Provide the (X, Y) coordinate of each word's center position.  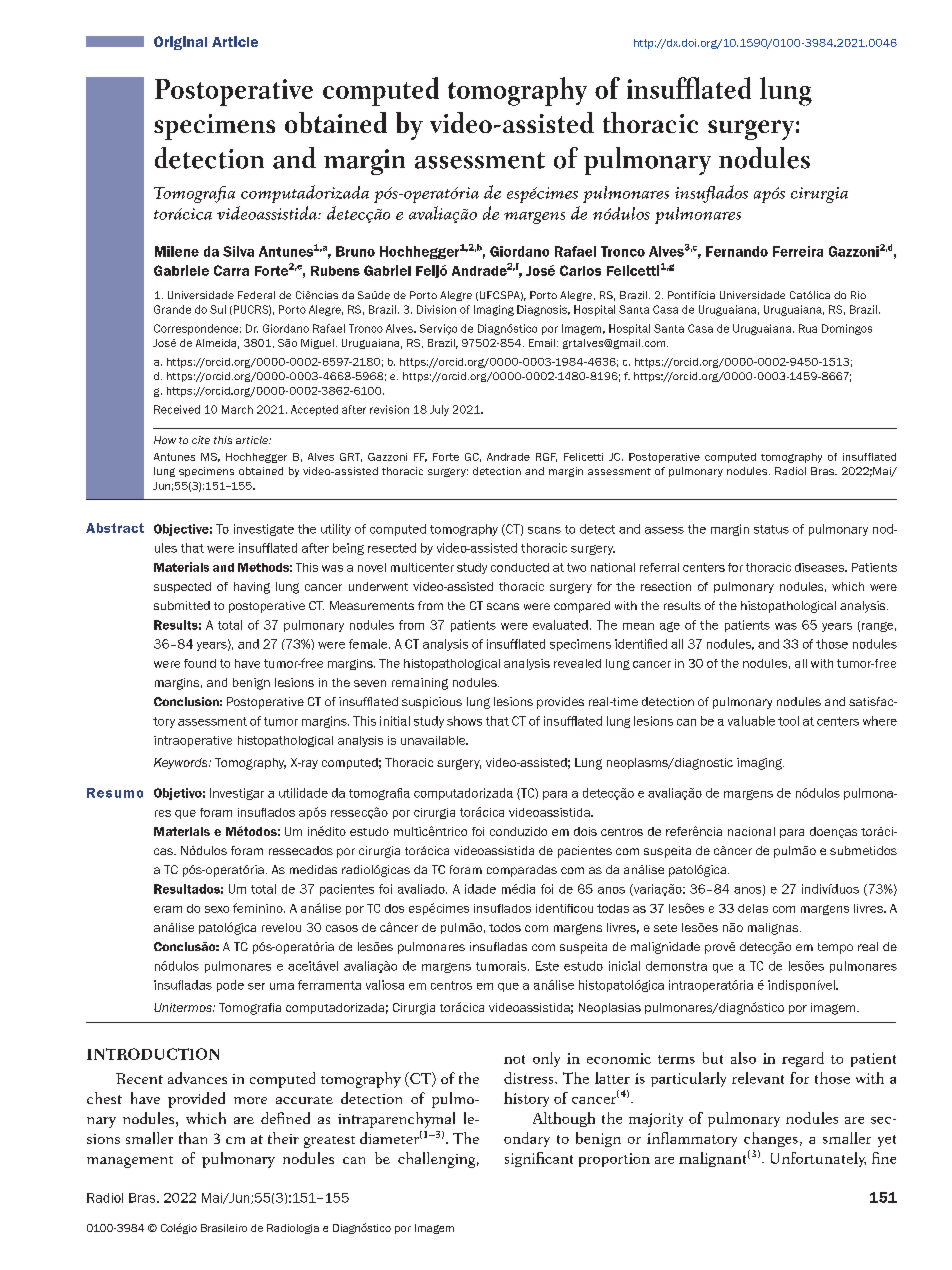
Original (180, 43)
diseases (821, 567)
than (193, 1138)
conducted (520, 567)
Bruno (355, 251)
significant (539, 1159)
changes (771, 1139)
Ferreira (798, 251)
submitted (182, 605)
